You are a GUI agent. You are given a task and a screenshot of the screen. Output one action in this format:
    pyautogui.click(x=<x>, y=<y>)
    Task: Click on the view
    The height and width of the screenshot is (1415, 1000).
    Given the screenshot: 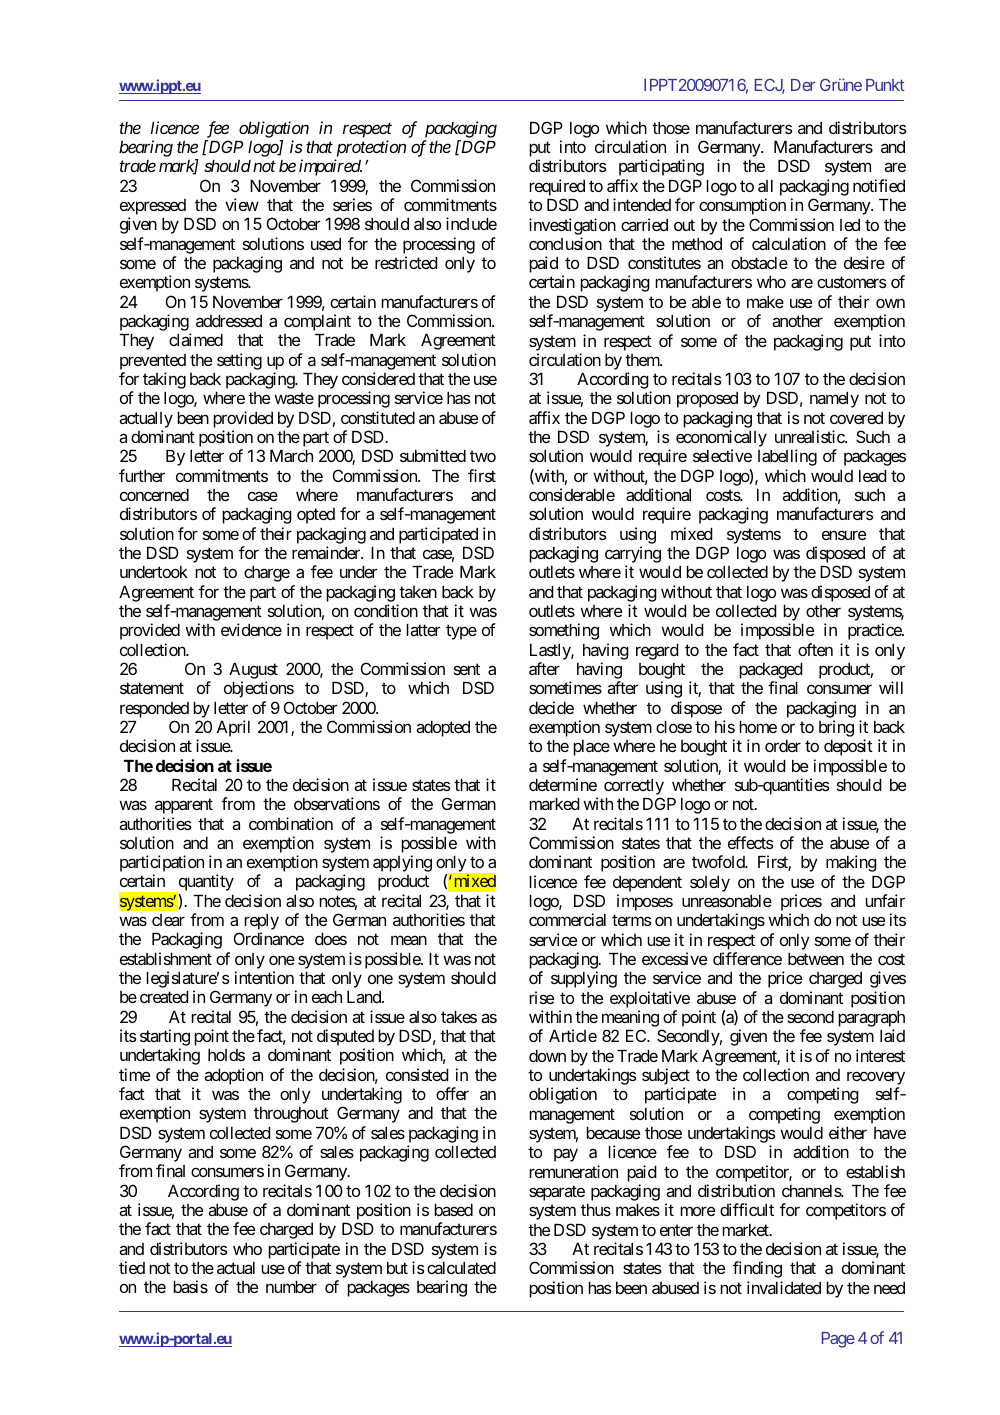 What is the action you would take?
    pyautogui.click(x=242, y=204)
